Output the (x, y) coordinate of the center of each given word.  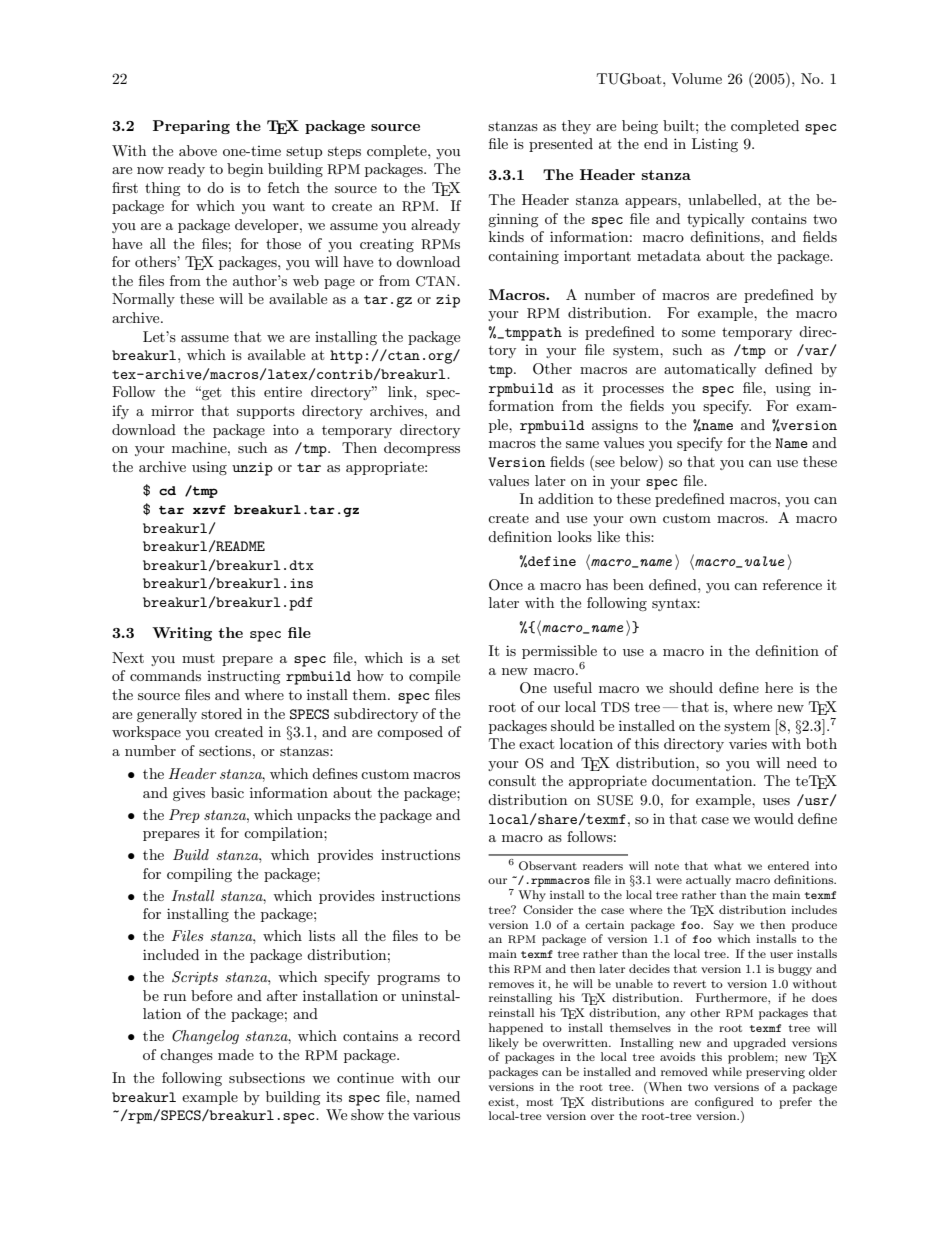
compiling (199, 875)
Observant (548, 866)
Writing (182, 634)
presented (561, 145)
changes (186, 1056)
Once (506, 585)
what (728, 865)
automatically (710, 370)
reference (792, 584)
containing (523, 257)
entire (283, 392)
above (198, 150)
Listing (715, 145)
